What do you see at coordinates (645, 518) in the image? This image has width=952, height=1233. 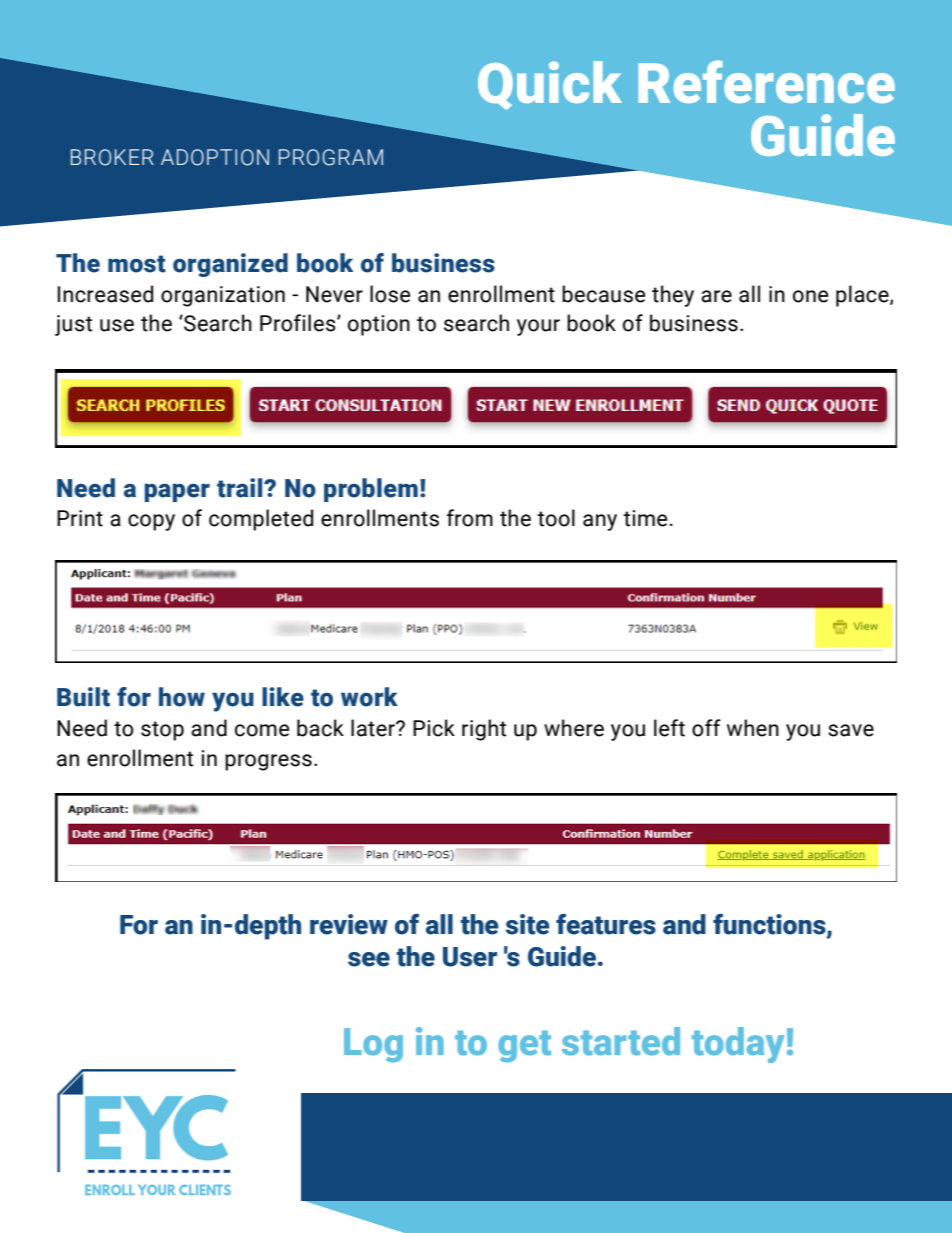 I see `time` at bounding box center [645, 518].
